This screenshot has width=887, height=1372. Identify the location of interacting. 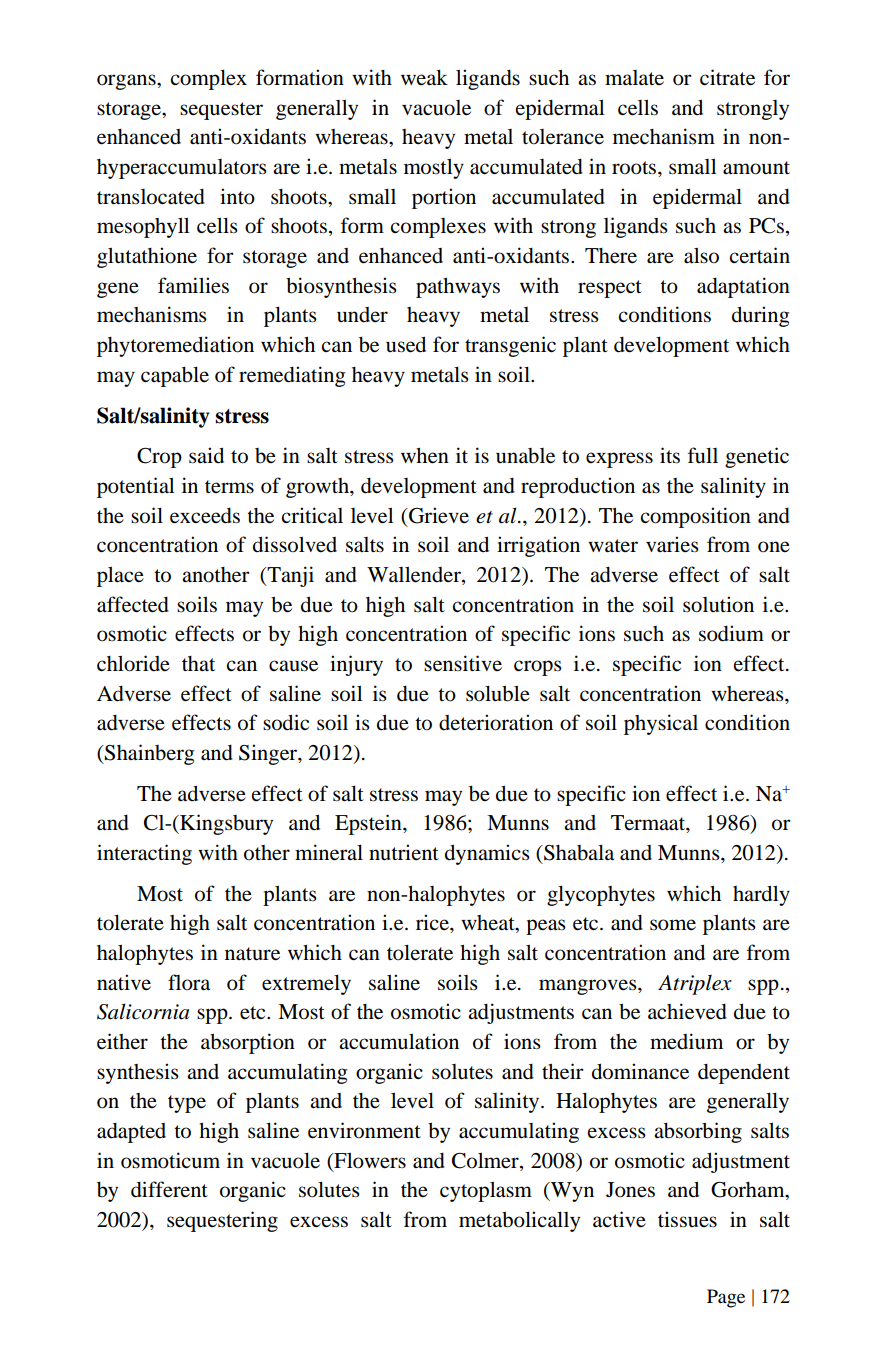
(144, 854).
